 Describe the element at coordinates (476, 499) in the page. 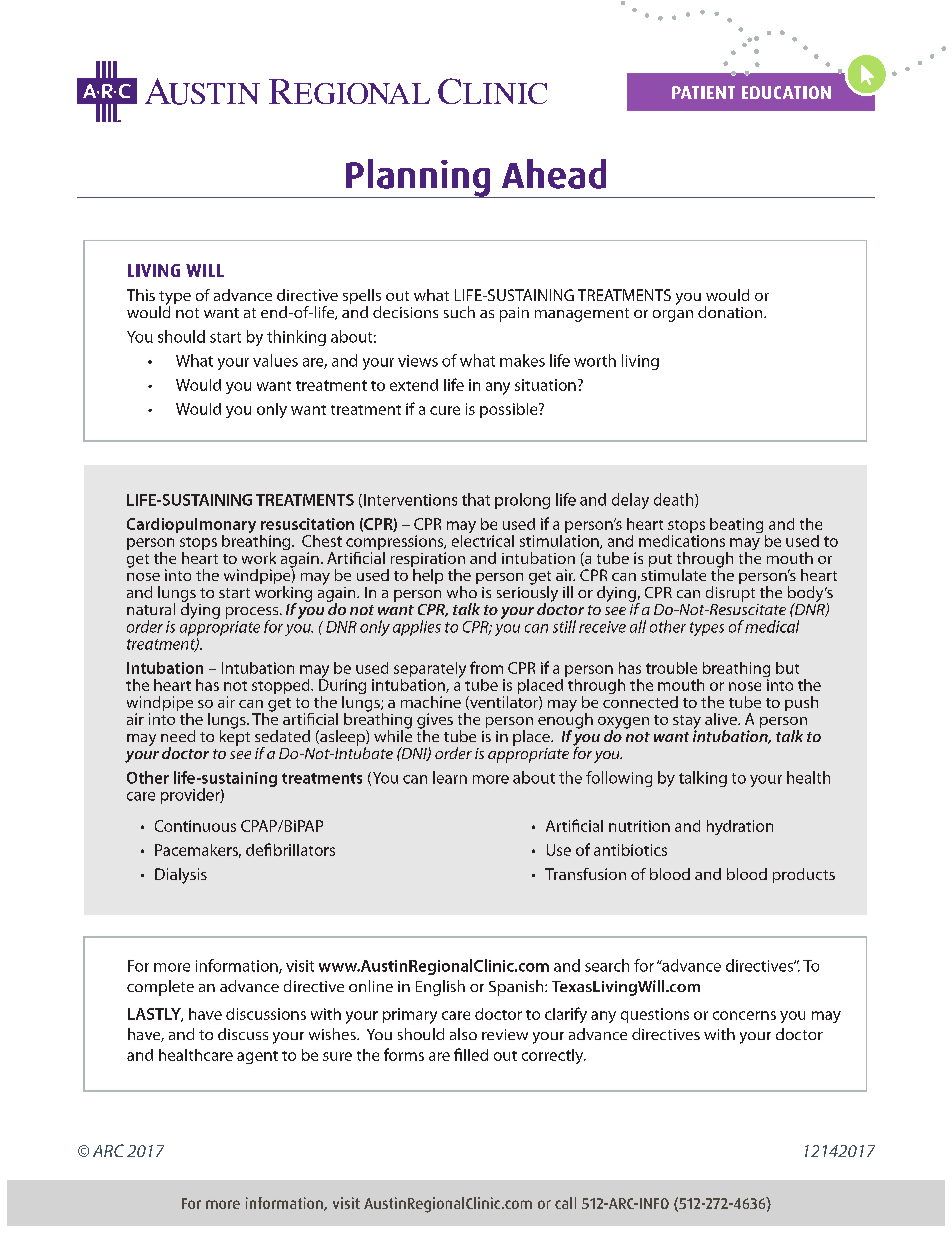

I see `that` at that location.
